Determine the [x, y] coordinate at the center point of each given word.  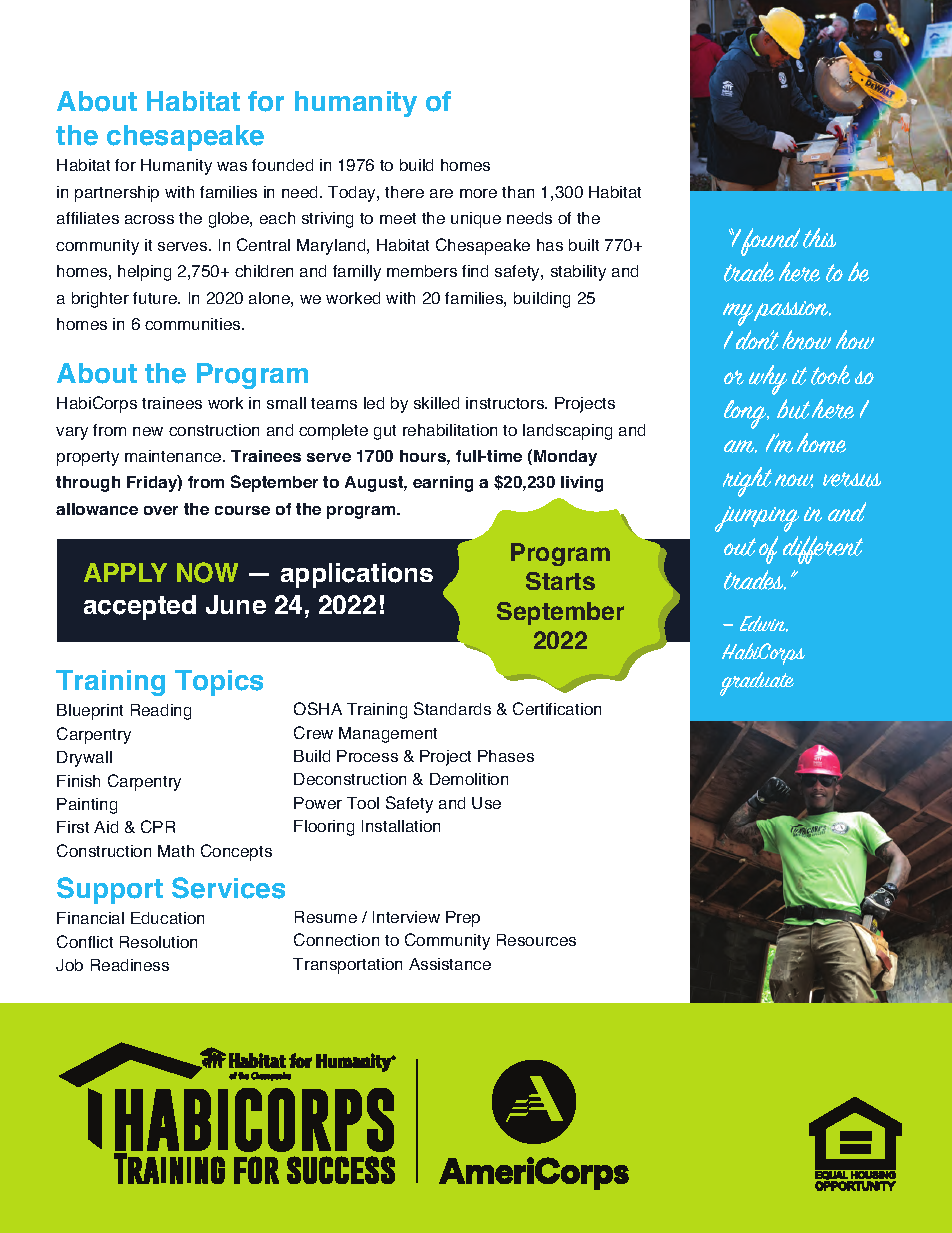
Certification [557, 708]
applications [357, 575]
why [768, 380]
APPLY [125, 572]
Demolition [469, 779]
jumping [757, 519]
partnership [117, 194]
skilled [436, 403]
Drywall [84, 759]
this [819, 238]
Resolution [158, 942]
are [441, 193]
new [148, 431]
